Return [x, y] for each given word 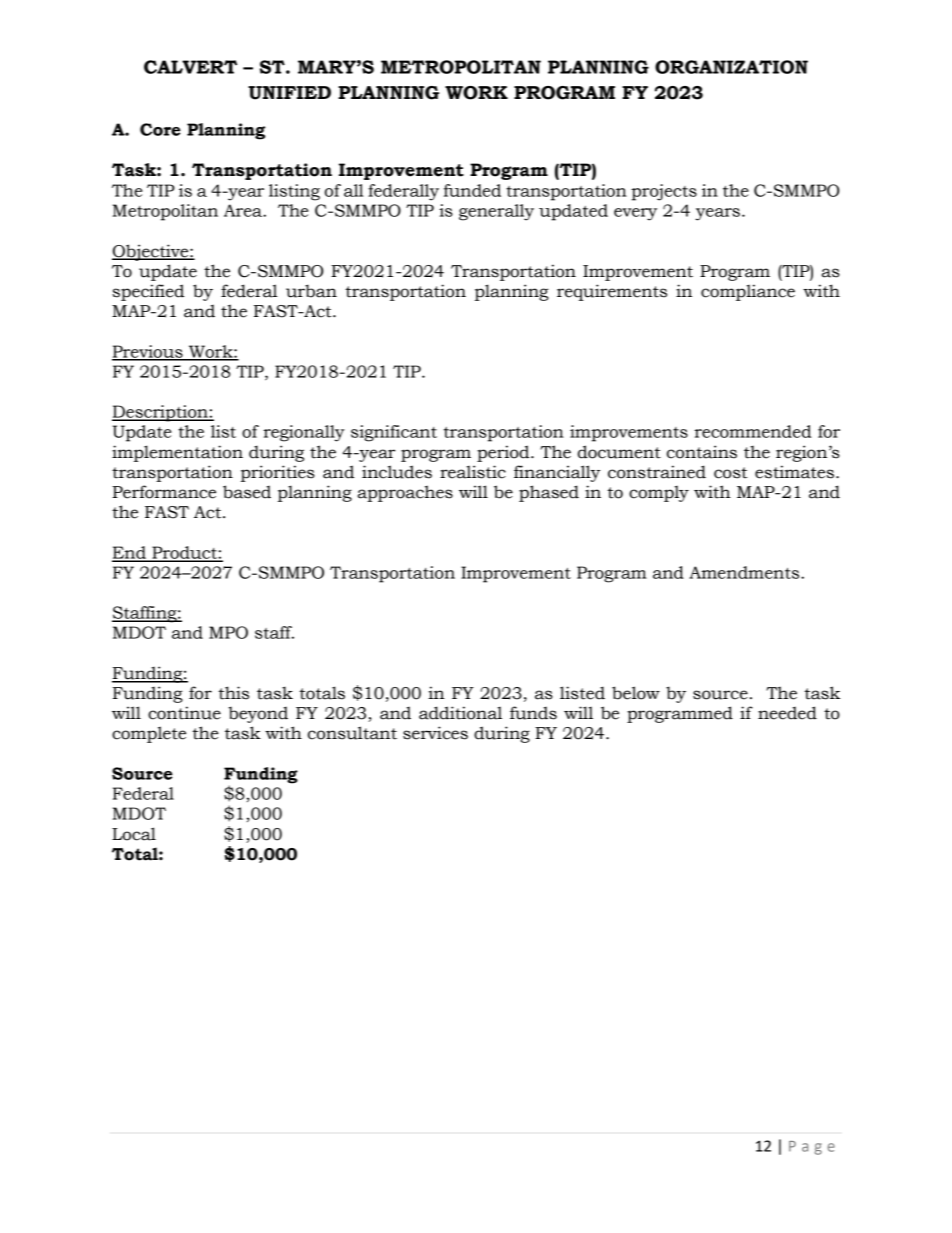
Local [134, 834]
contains [702, 452]
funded [472, 190]
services [435, 733]
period [504, 453]
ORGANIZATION [731, 67]
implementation [177, 453]
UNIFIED [289, 93]
